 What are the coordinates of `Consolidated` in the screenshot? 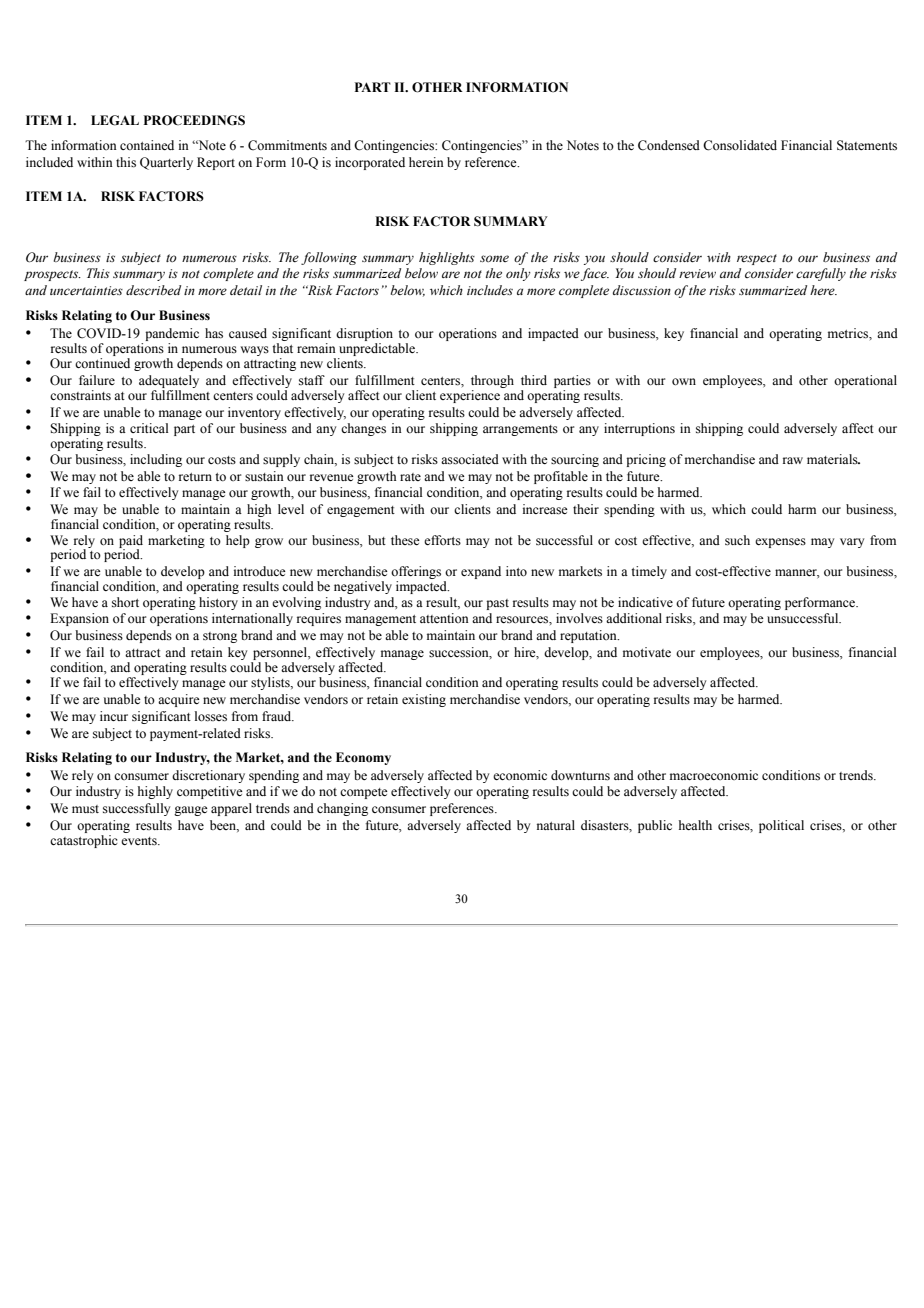 It's located at (740, 145).
